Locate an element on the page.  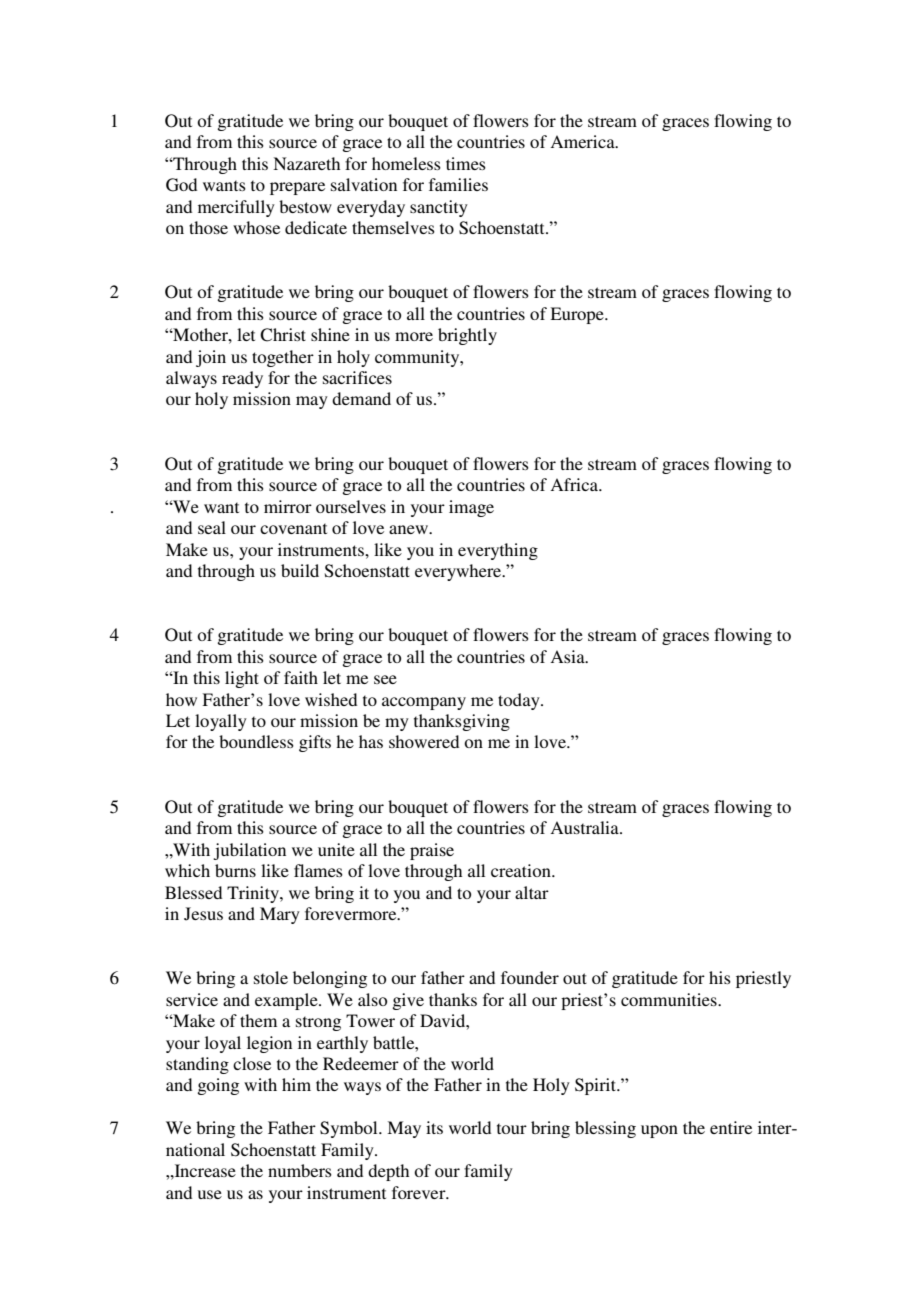
jubilation is located at coordinates (249, 851).
